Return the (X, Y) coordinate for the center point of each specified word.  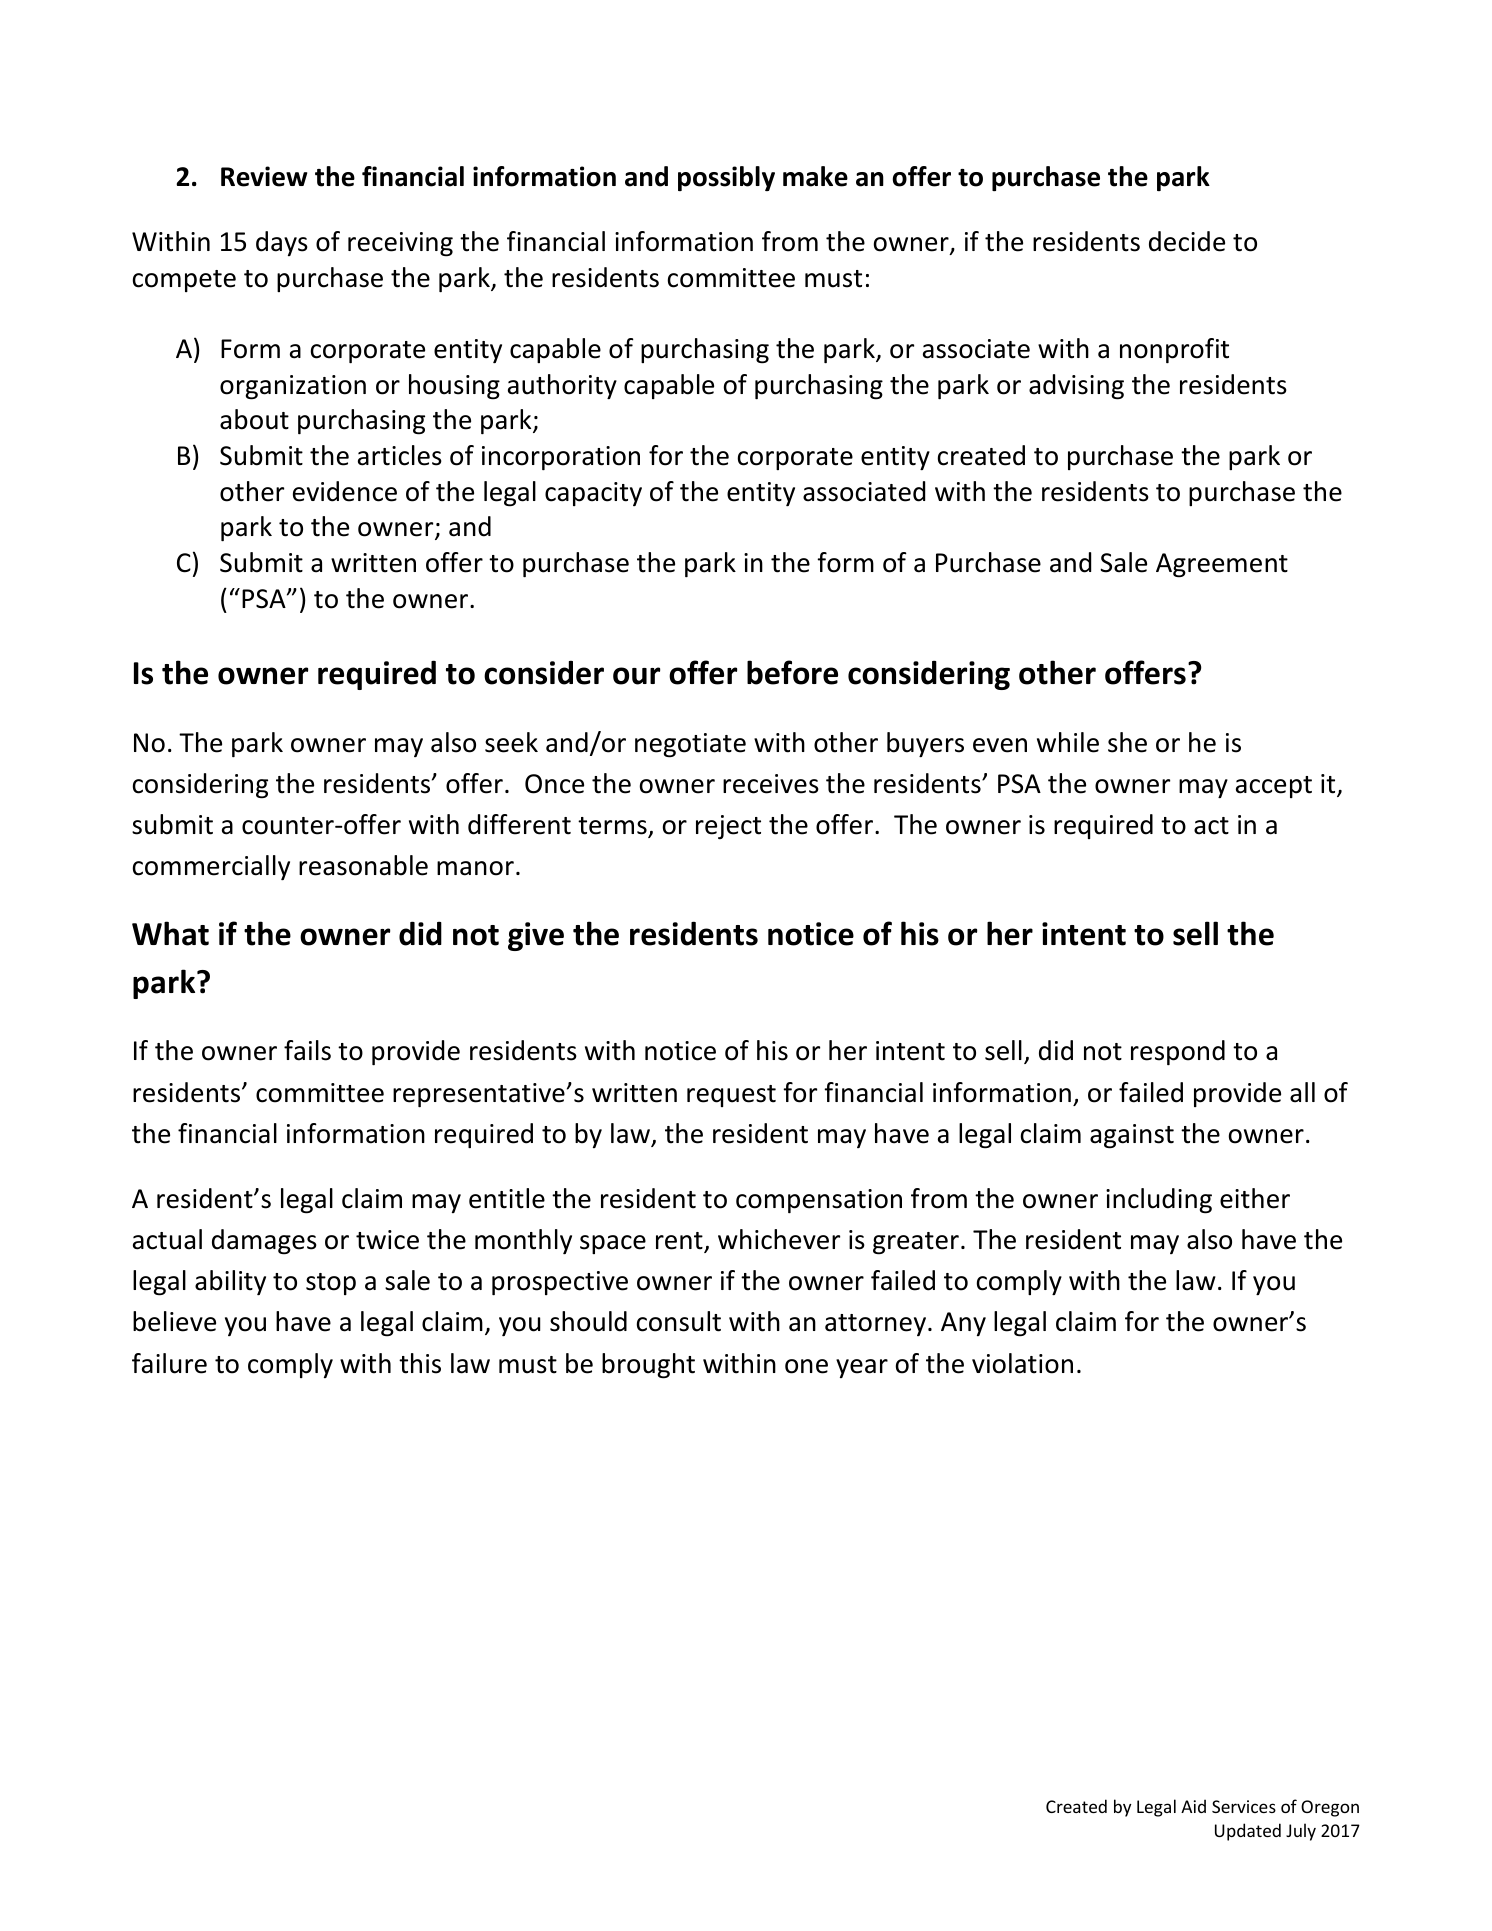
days (282, 243)
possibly (726, 178)
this (420, 1363)
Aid (1193, 1806)
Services (1244, 1806)
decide (1187, 241)
